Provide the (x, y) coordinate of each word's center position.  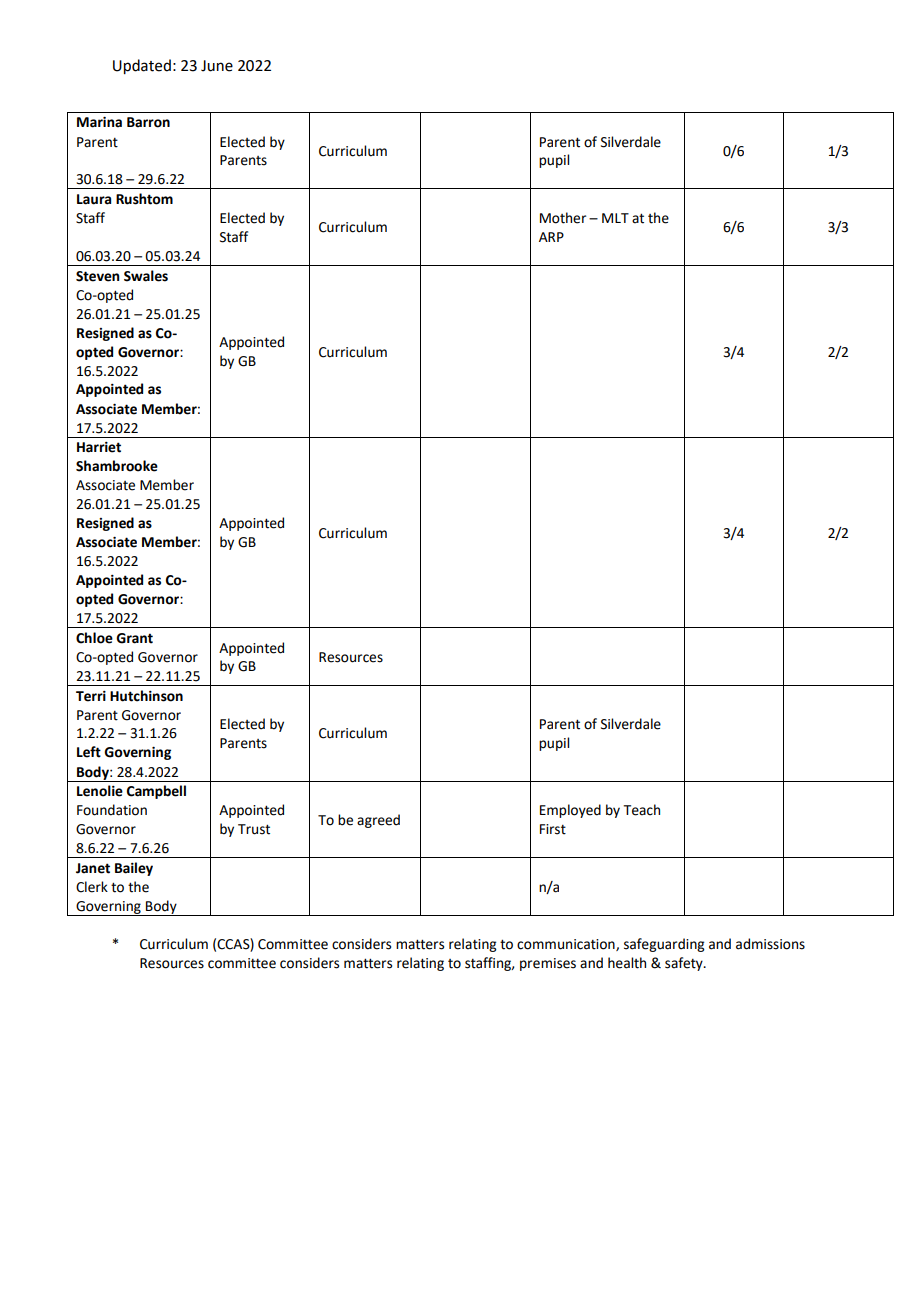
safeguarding (664, 945)
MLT (615, 218)
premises (548, 964)
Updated (142, 66)
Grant (134, 638)
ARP (551, 237)
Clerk (92, 887)
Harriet (99, 447)
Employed (570, 811)
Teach (641, 810)
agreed (378, 821)
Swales (146, 276)
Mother (563, 218)
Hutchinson (146, 696)
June (217, 66)
